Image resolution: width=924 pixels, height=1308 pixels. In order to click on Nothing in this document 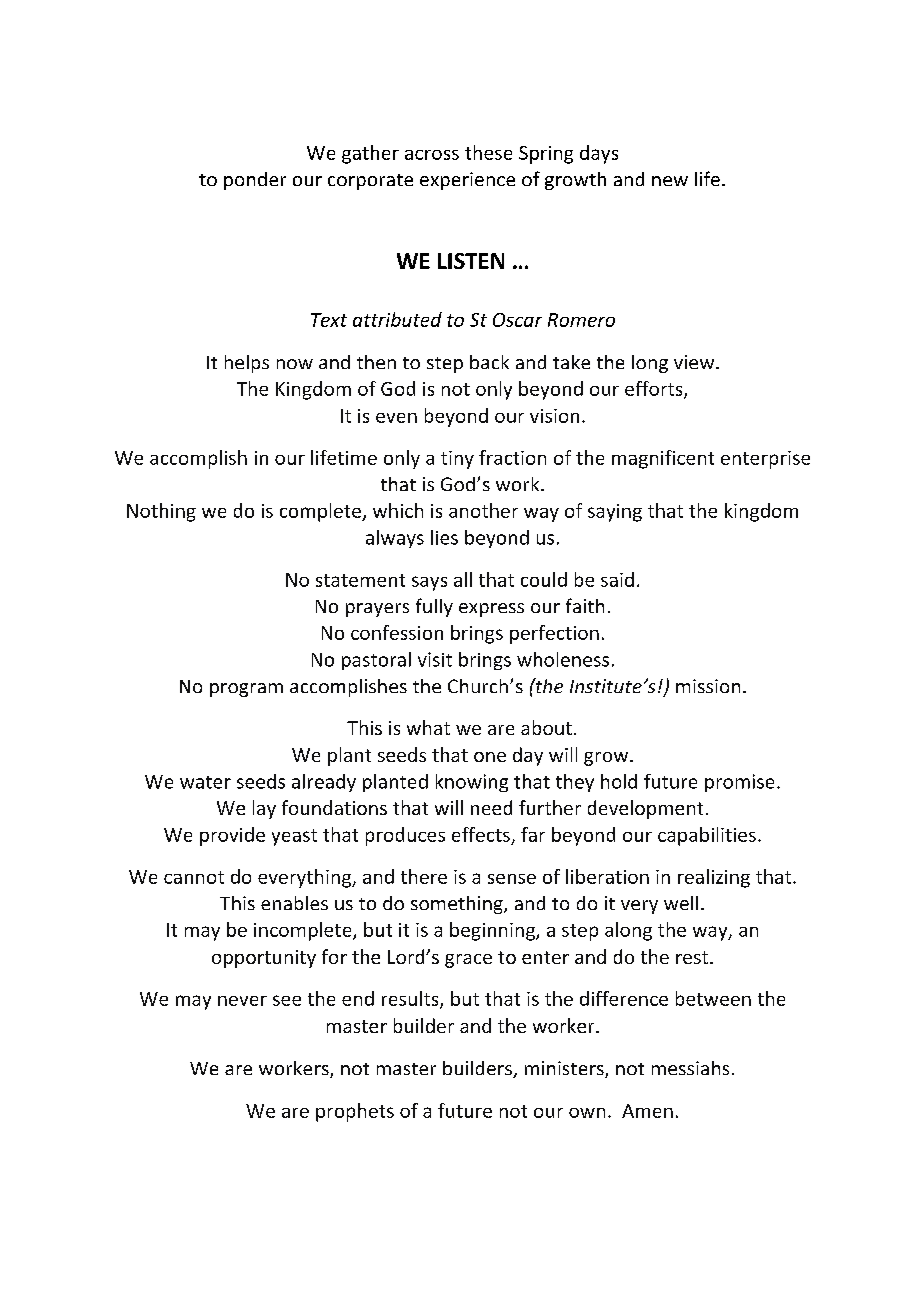, I will do `click(161, 512)`.
